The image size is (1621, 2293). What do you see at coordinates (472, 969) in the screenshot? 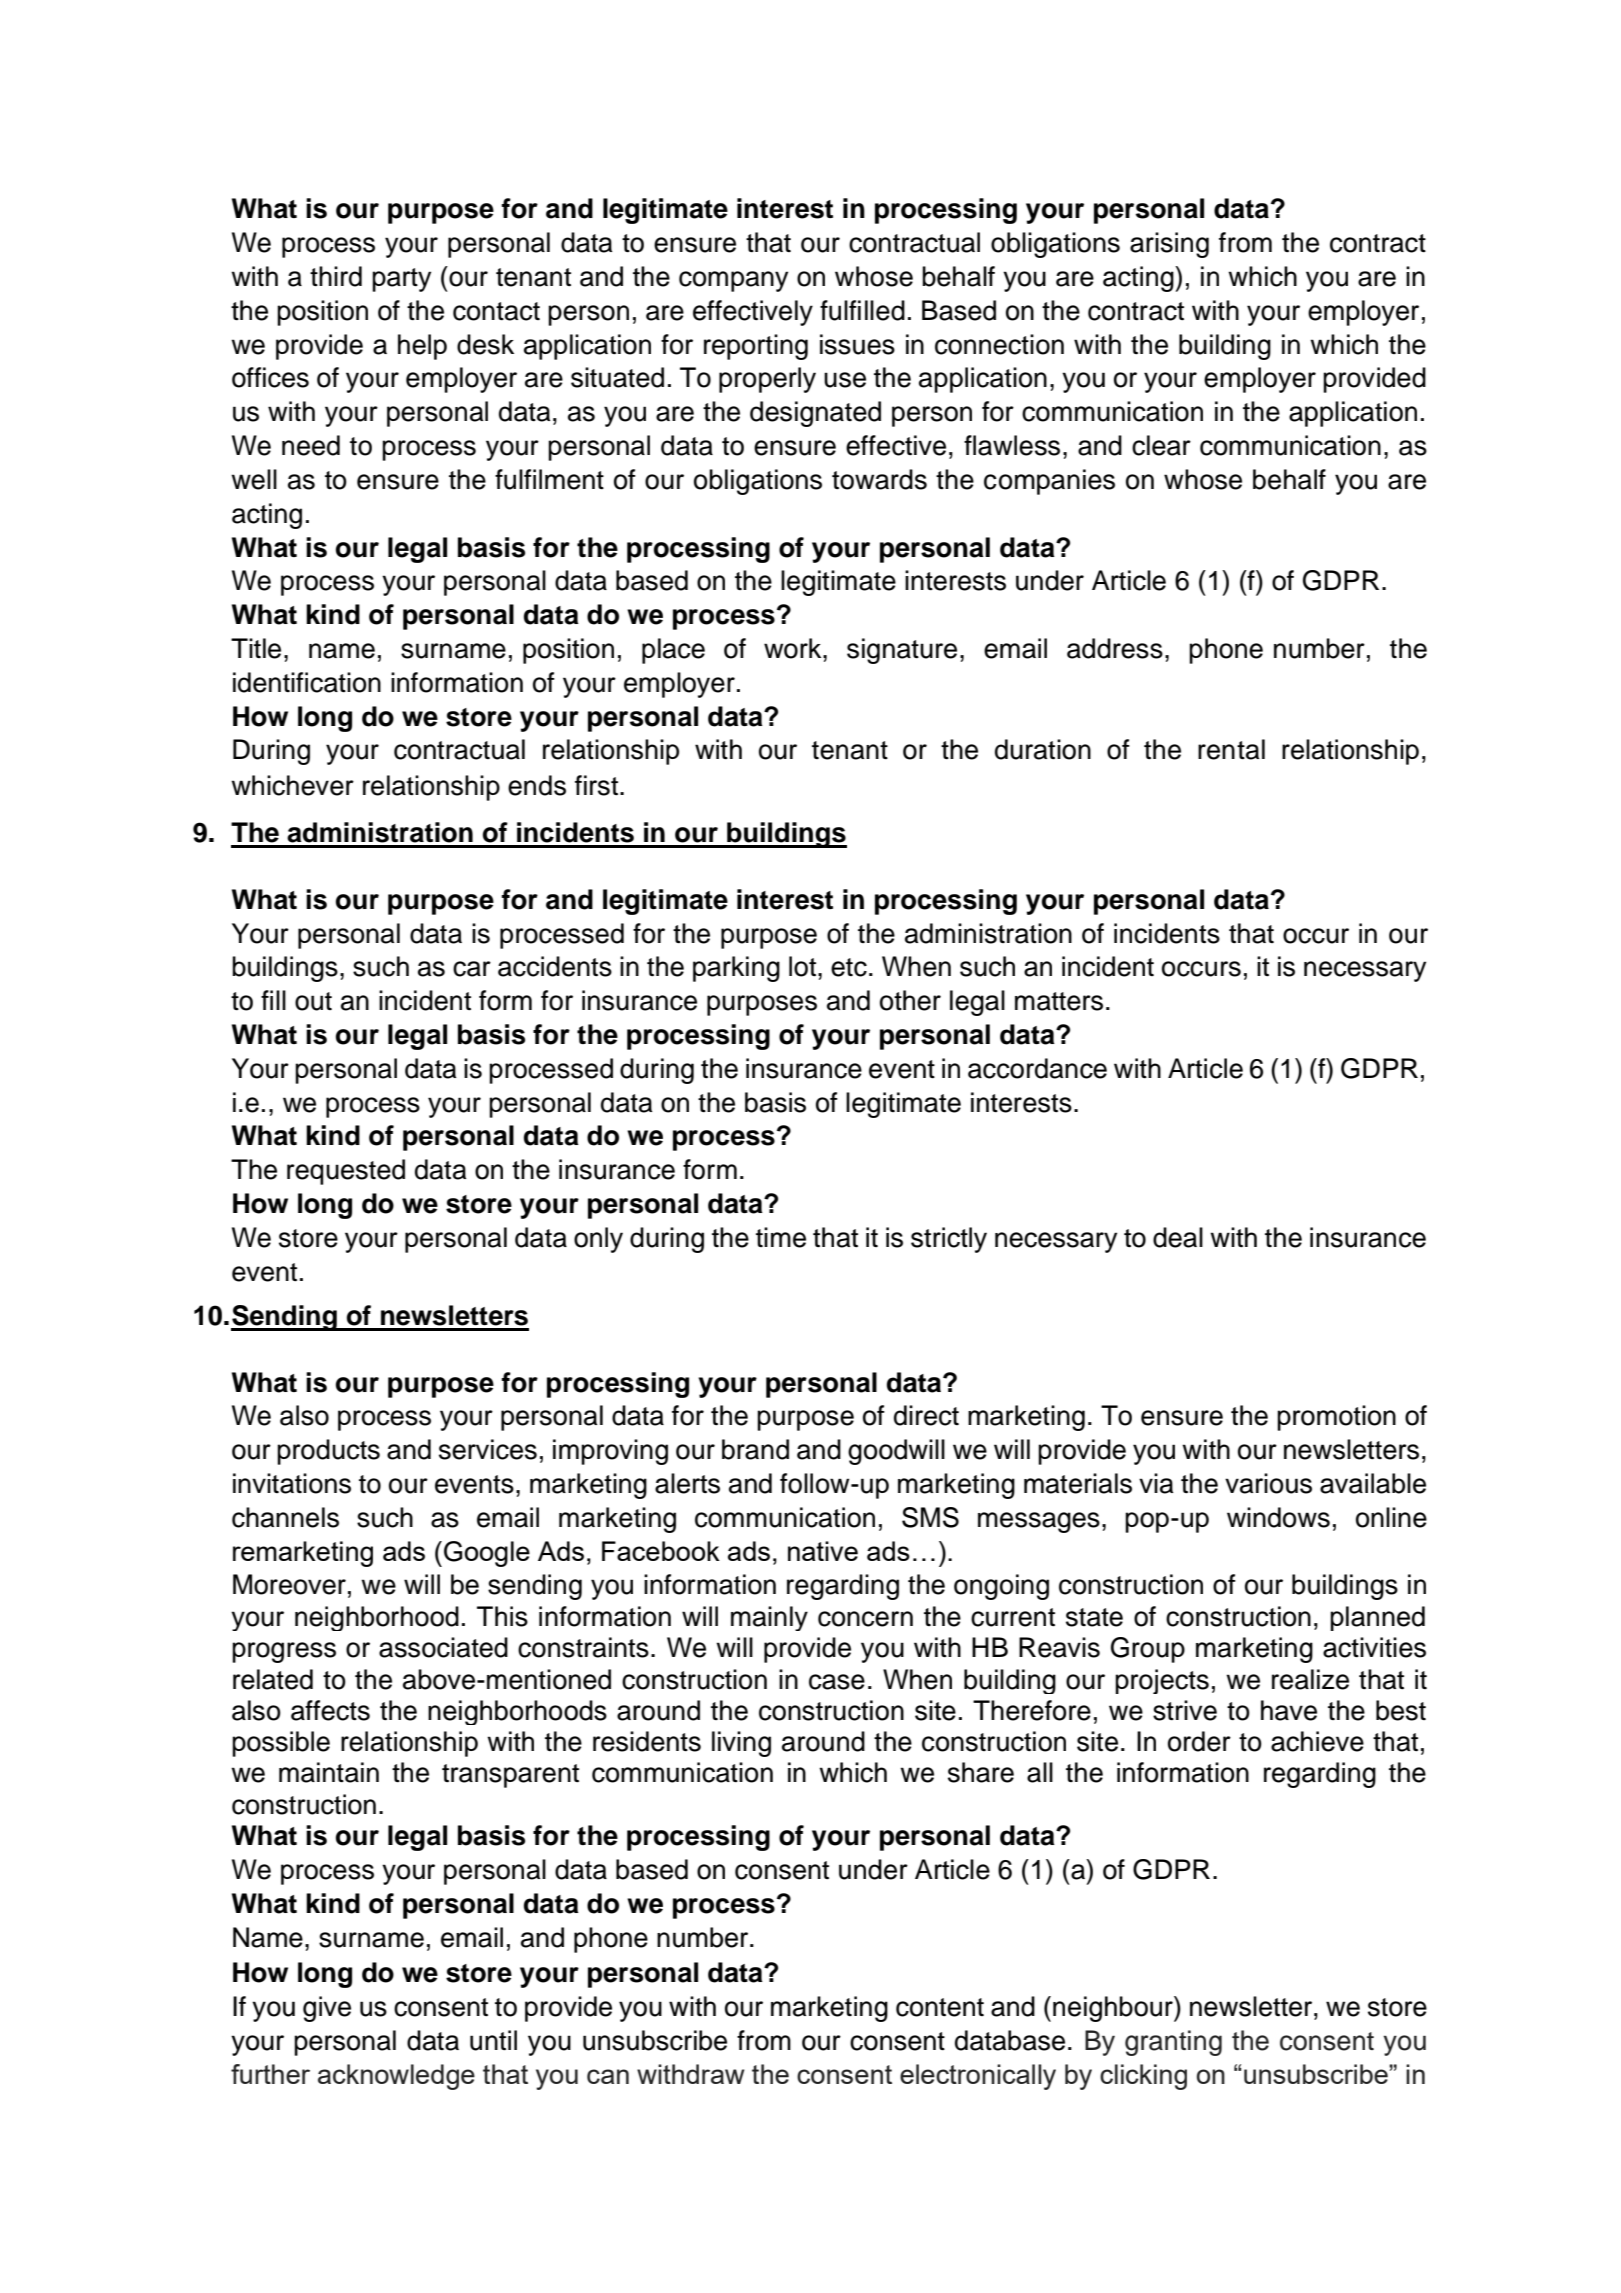
I see `car` at bounding box center [472, 969].
